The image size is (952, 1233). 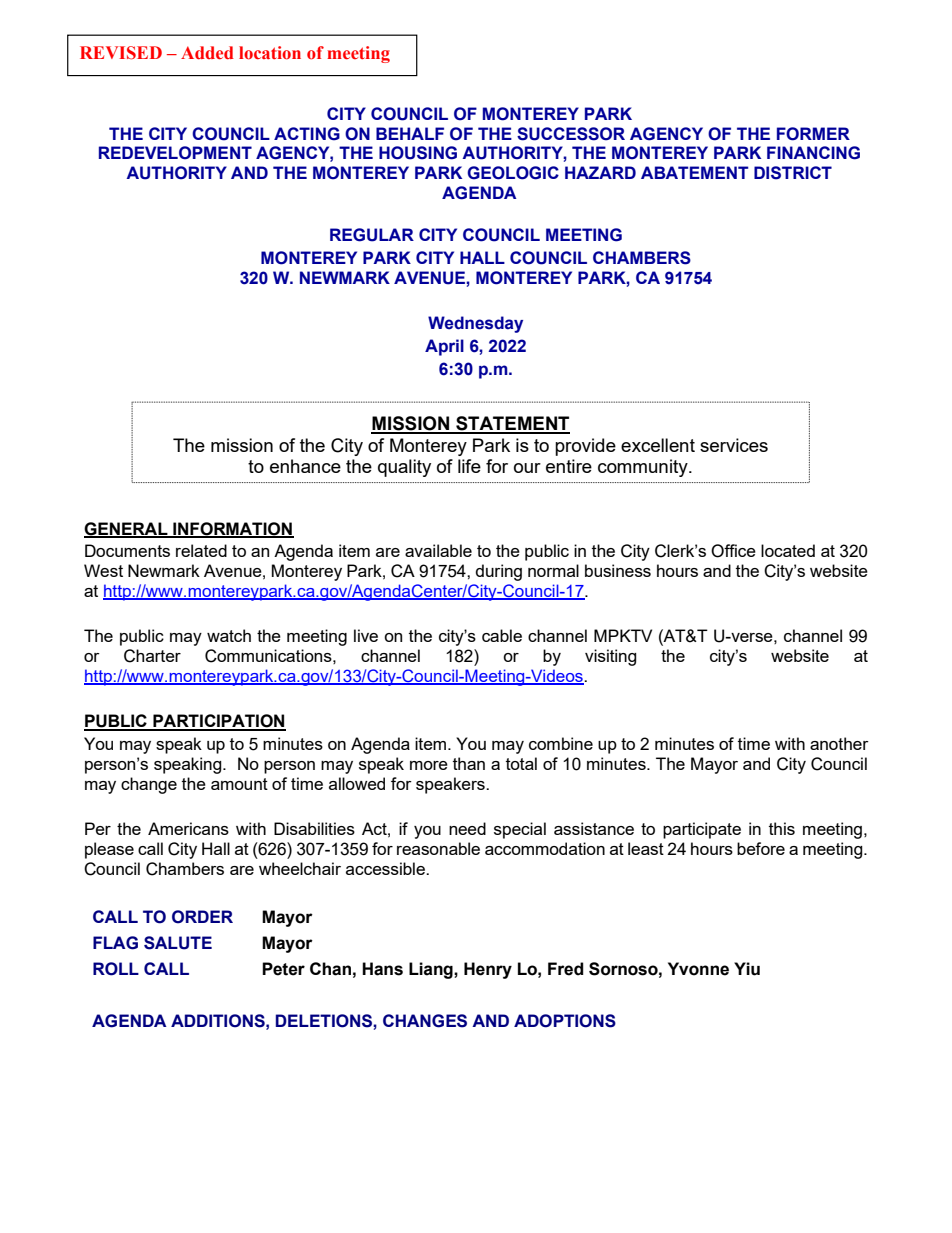 I want to click on services, so click(x=734, y=445).
